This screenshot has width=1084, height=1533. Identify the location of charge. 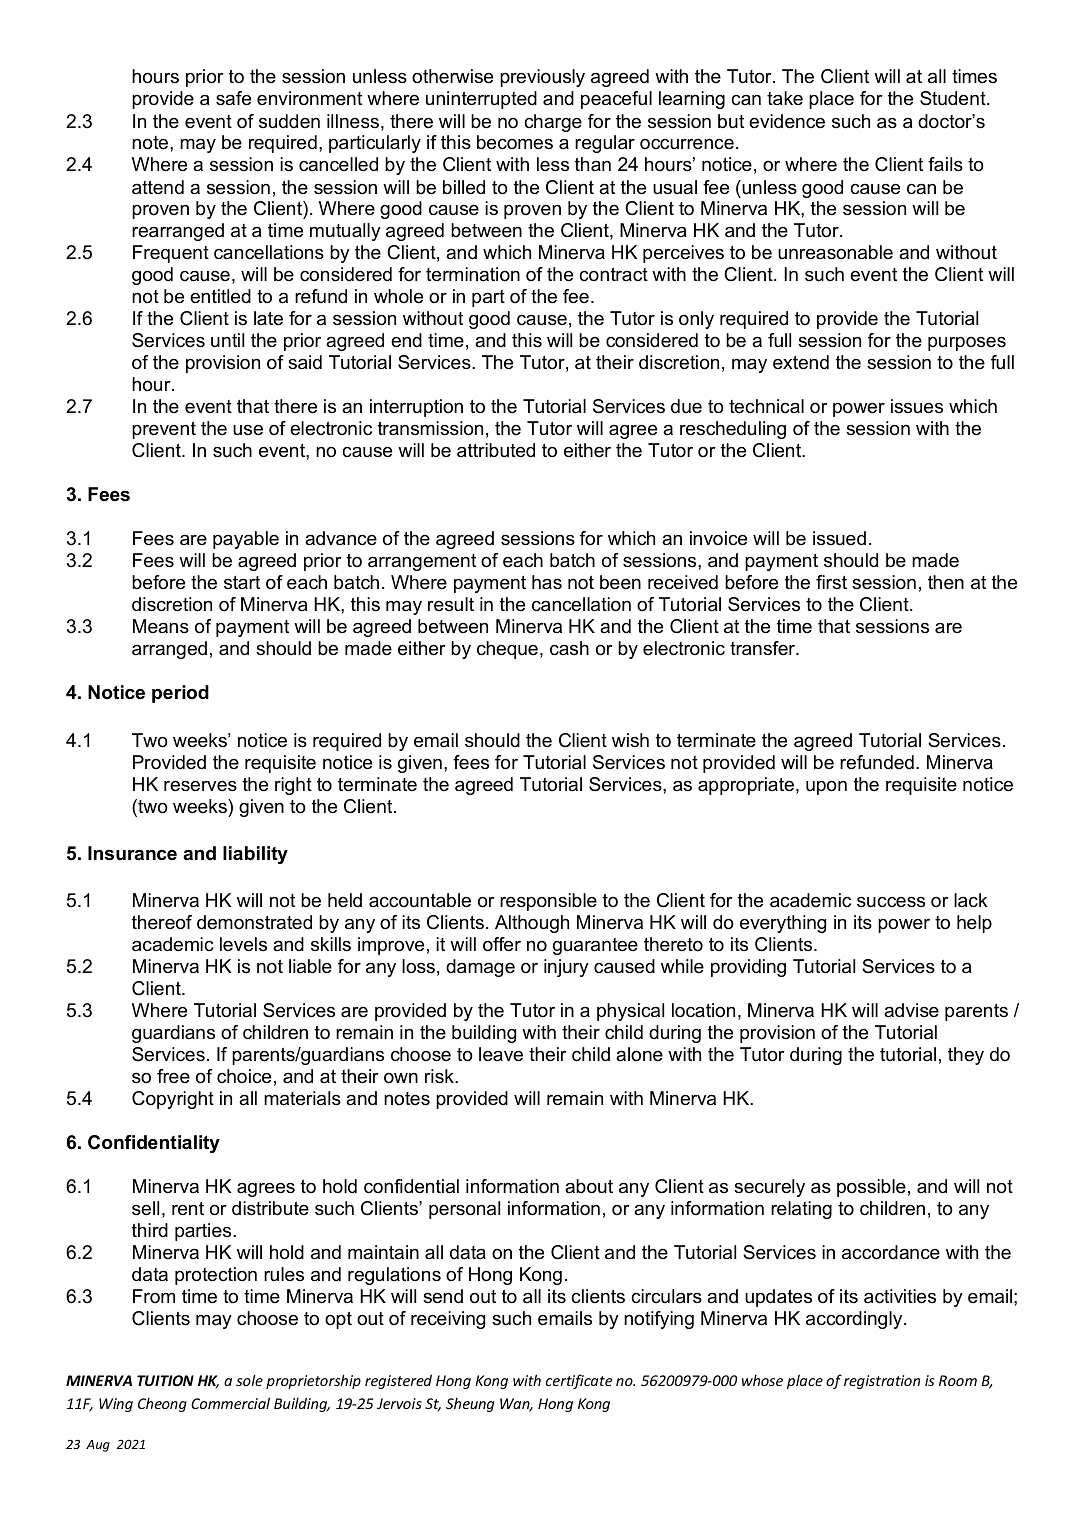
(553, 123).
